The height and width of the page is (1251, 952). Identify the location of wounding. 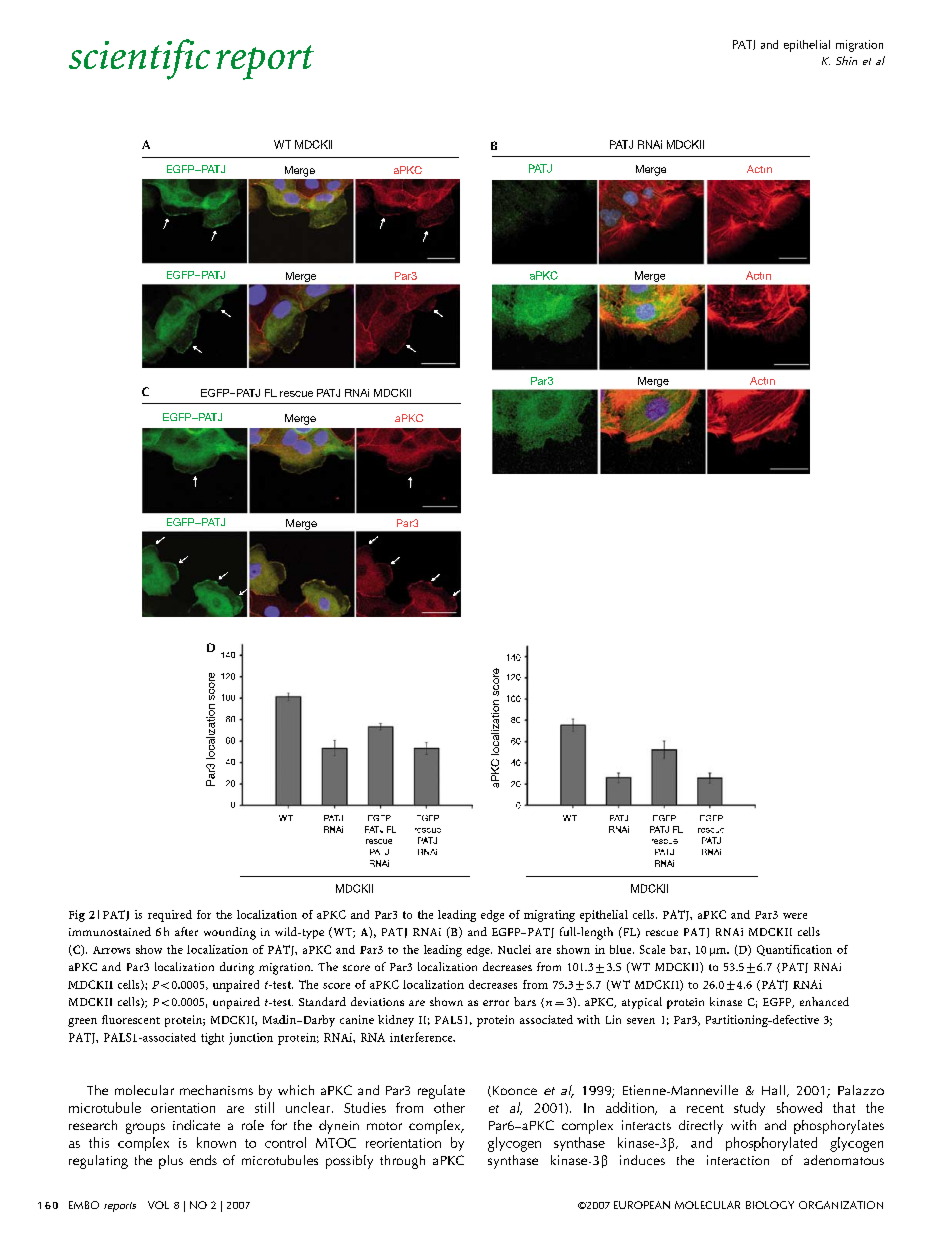
(230, 933).
